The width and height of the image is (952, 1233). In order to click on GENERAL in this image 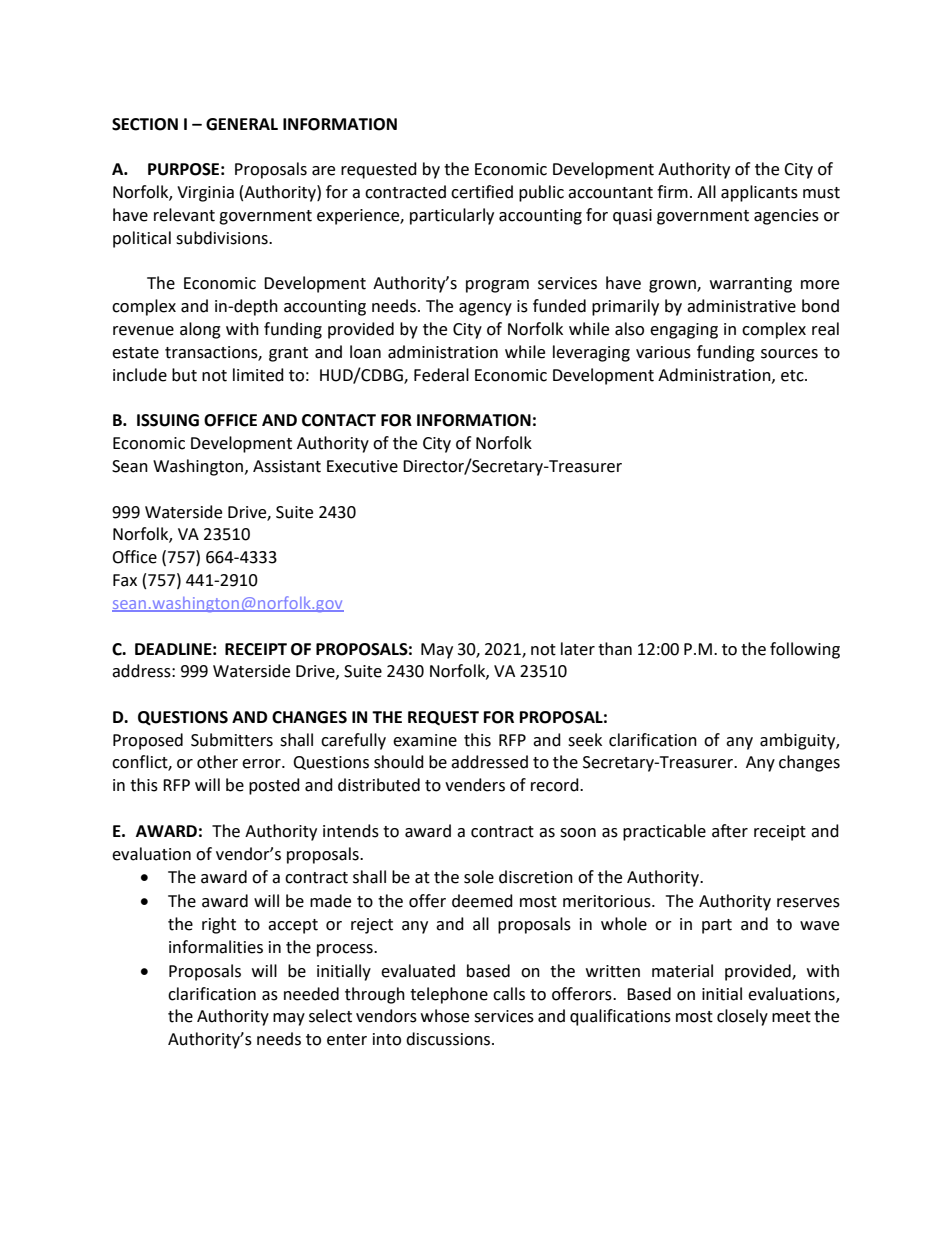, I will do `click(242, 124)`.
